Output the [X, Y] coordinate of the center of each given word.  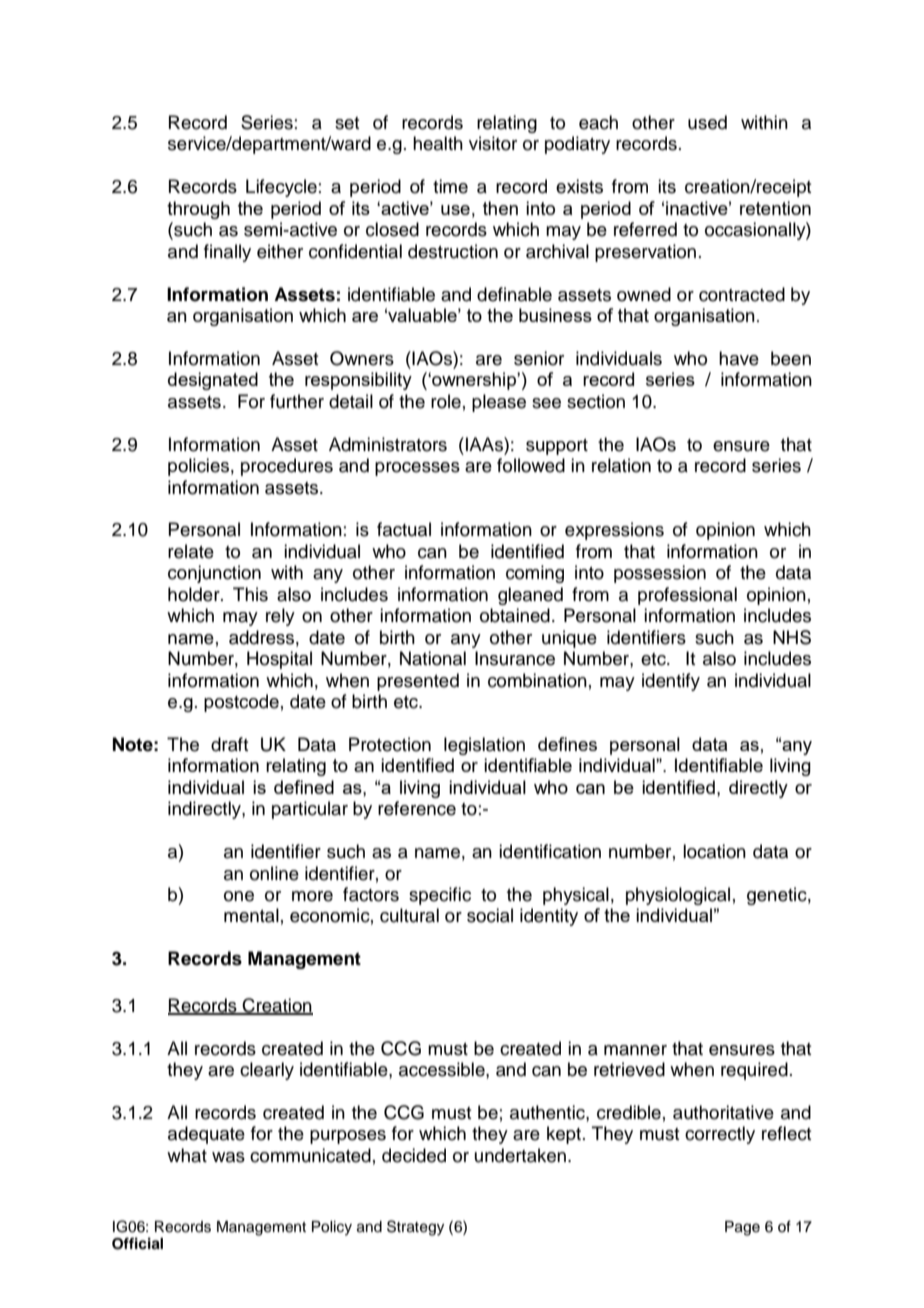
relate [191, 551]
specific [440, 896]
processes [417, 469]
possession [660, 574]
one [239, 896]
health [438, 143]
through [198, 210]
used [707, 122]
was [228, 1157]
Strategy [415, 1228]
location [714, 851]
